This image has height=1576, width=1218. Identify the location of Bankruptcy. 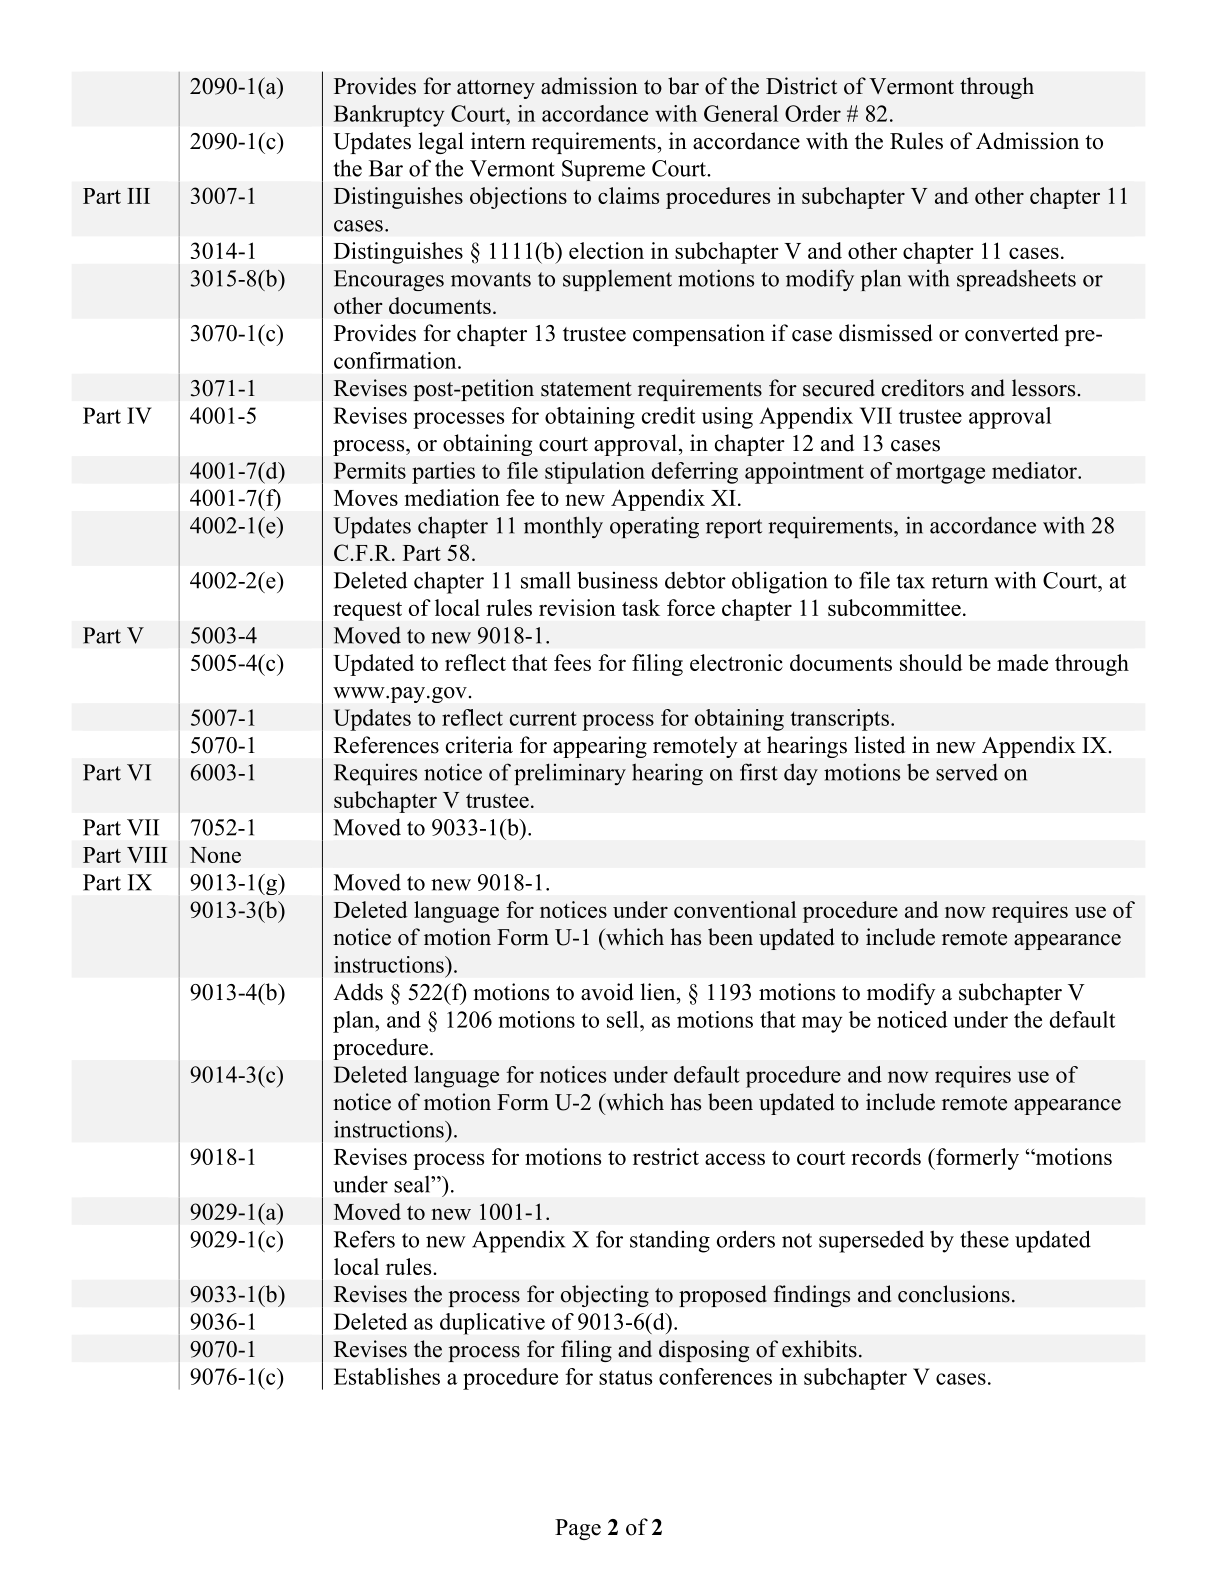
(389, 116).
